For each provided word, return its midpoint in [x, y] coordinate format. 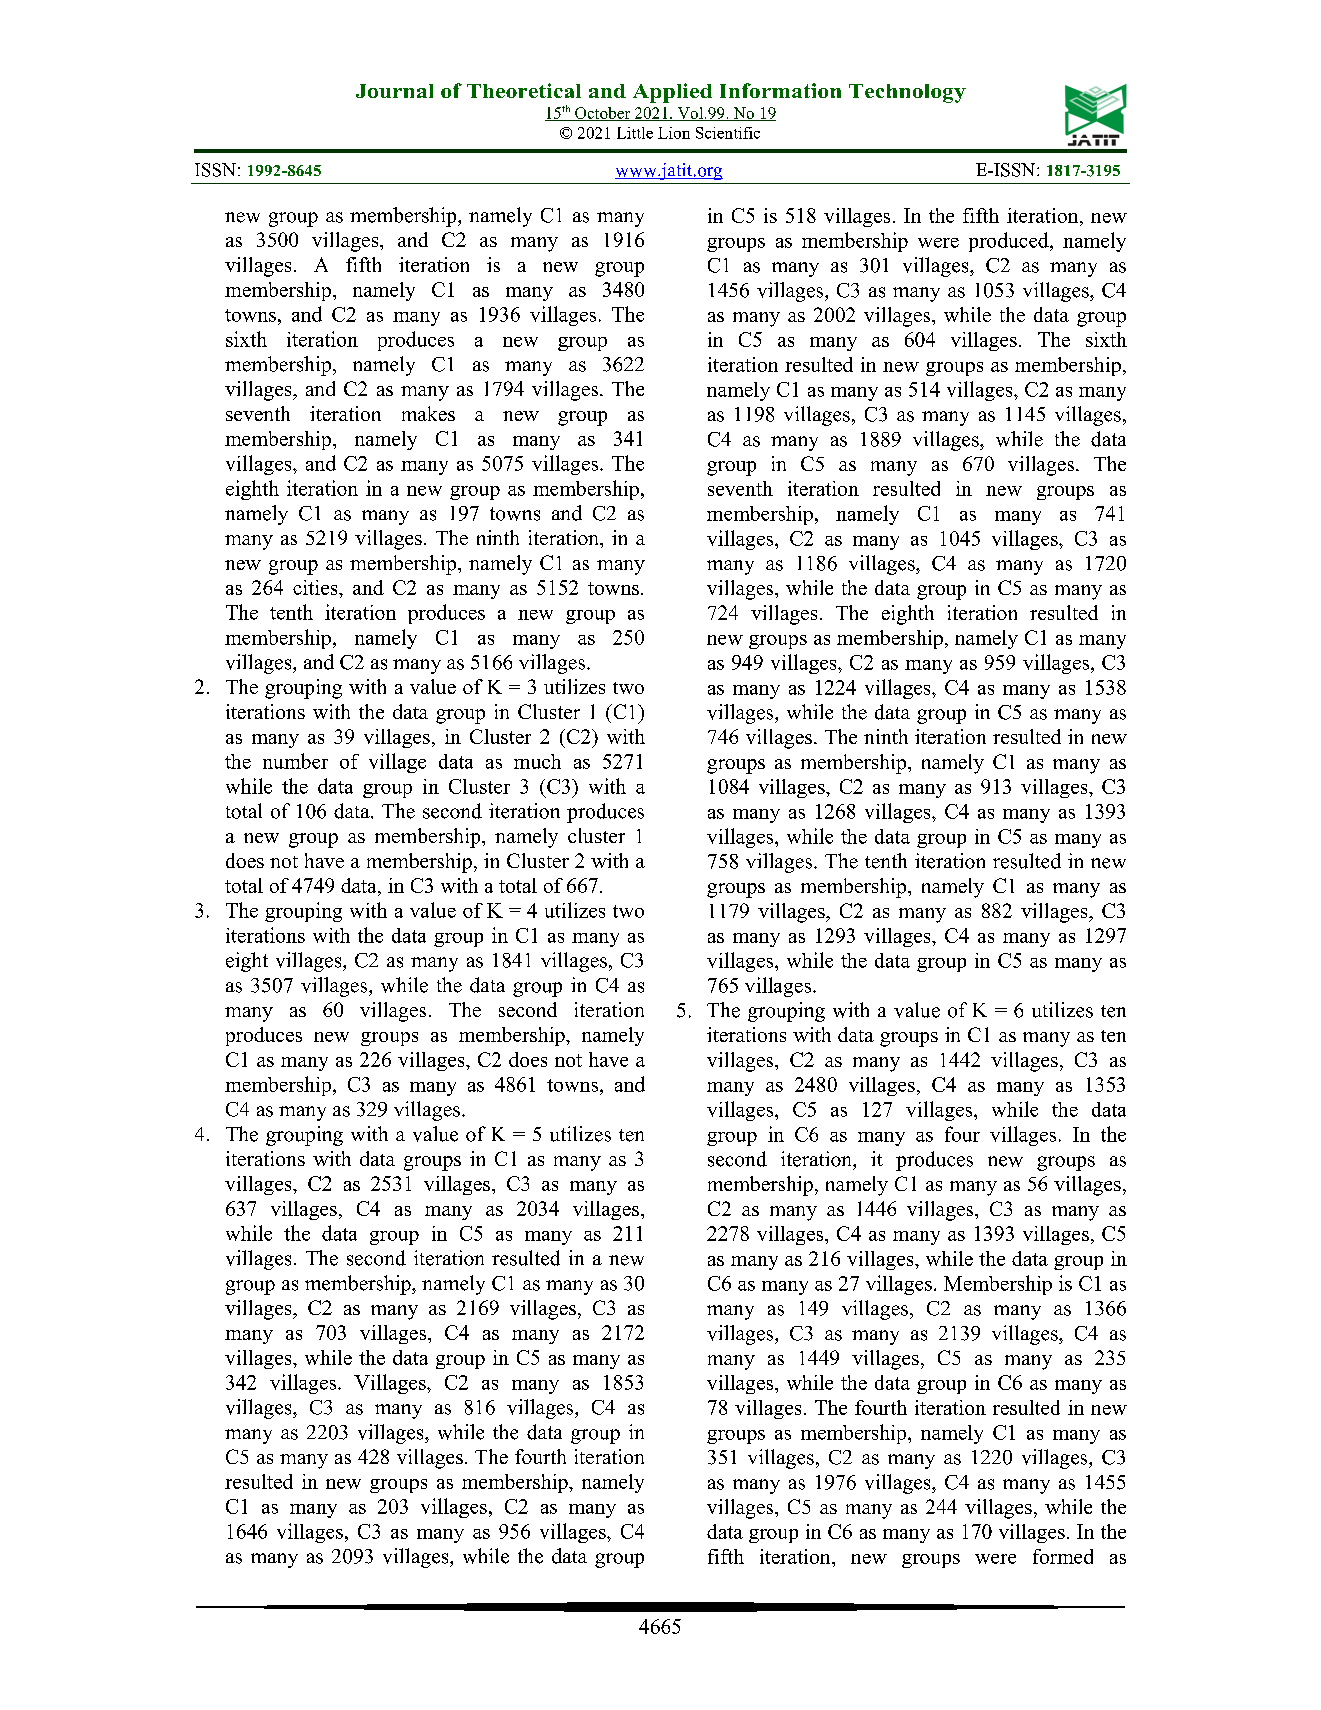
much [537, 761]
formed [1063, 1556]
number [295, 761]
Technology [907, 93]
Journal [394, 91]
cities [316, 587]
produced [1010, 242]
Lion [674, 133]
